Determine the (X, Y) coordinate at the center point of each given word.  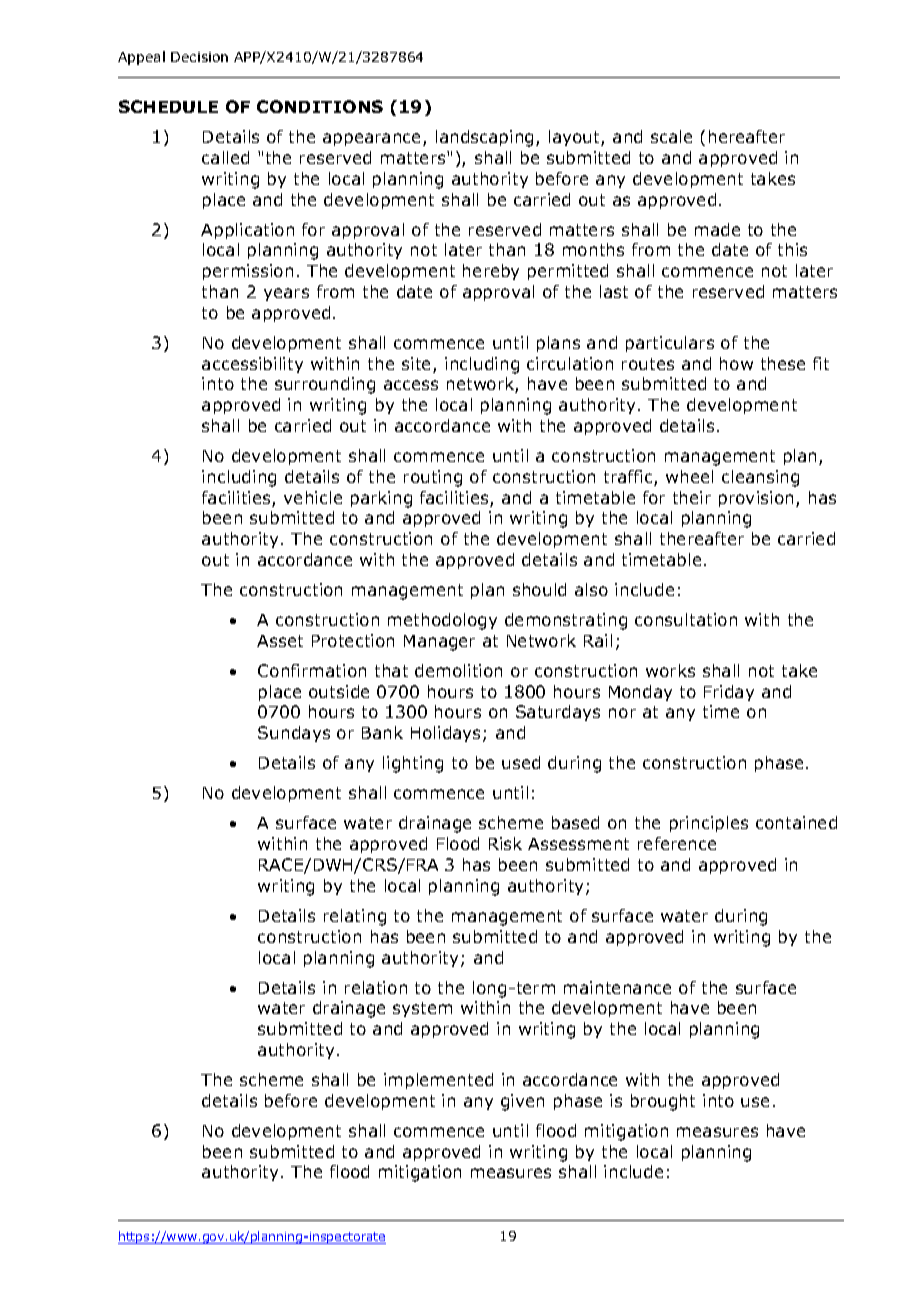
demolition (458, 670)
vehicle (313, 497)
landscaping (486, 138)
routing (433, 478)
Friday (729, 693)
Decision (199, 57)
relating (355, 917)
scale (671, 136)
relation (376, 987)
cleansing (760, 478)
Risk (505, 843)
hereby (491, 272)
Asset (280, 641)
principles (709, 824)
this (792, 249)
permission (248, 272)
